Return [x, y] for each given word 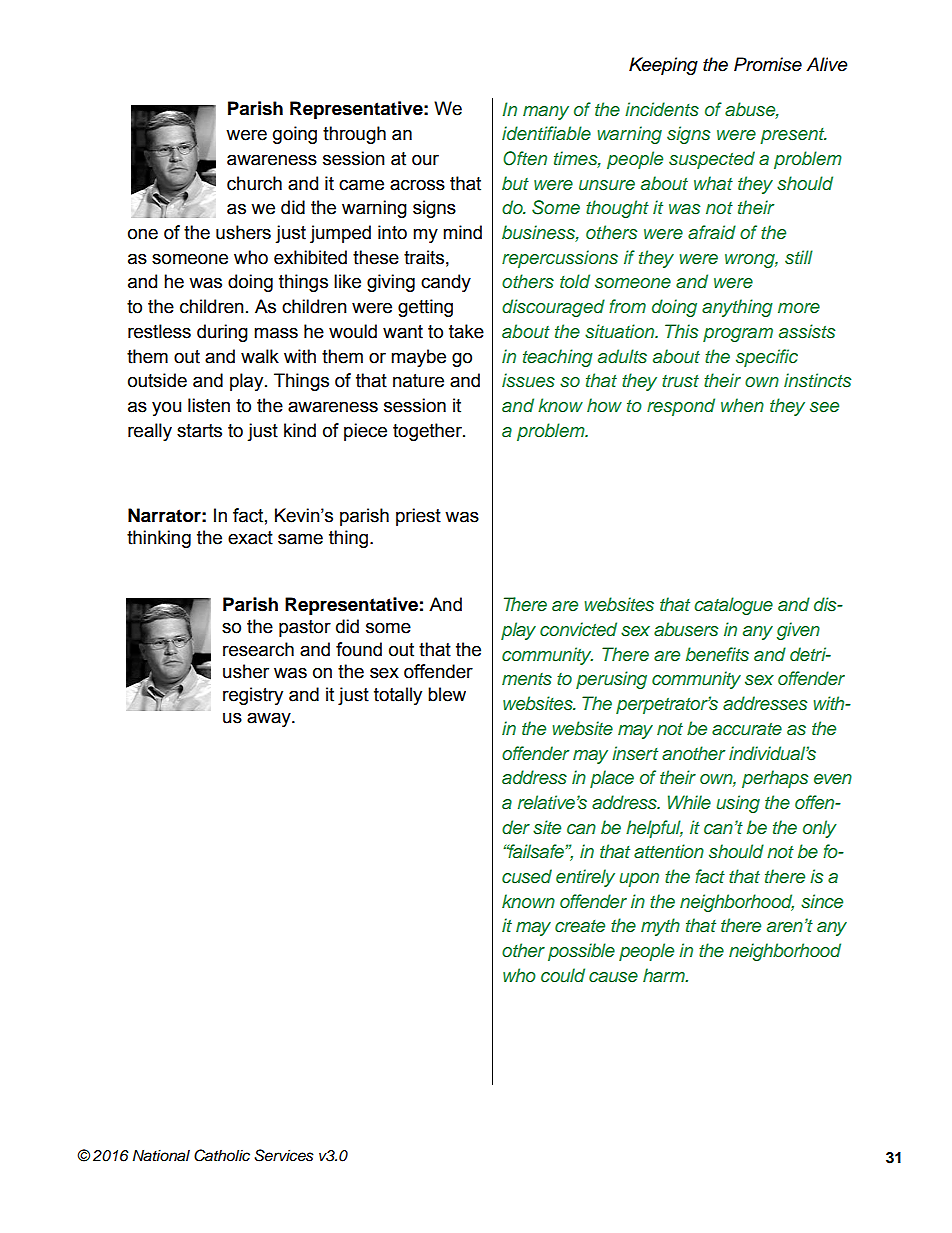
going [295, 135]
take [466, 331]
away [270, 719]
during [222, 333]
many [546, 113]
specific [767, 358]
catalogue [733, 606]
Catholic [222, 1155]
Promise [768, 64]
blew [447, 694]
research [258, 649]
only [820, 829]
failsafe [536, 851]
